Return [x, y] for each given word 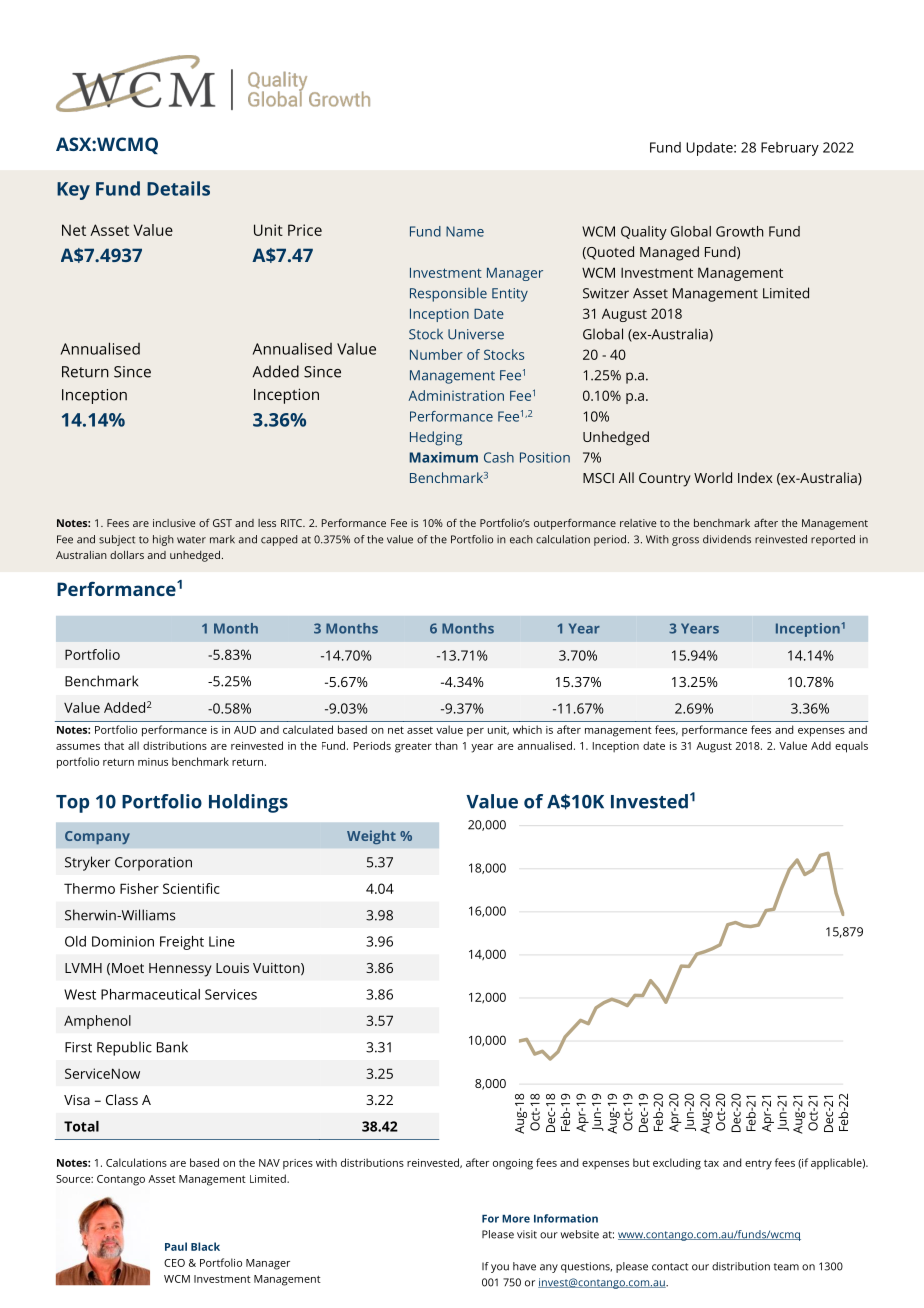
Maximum [444, 457]
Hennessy [180, 970]
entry [758, 1164]
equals [851, 747]
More [516, 1219]
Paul [176, 1246]
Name [465, 231]
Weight [371, 837]
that [114, 745]
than [446, 745]
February [790, 149]
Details [178, 188]
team [786, 1267]
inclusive [174, 523]
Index [755, 477]
